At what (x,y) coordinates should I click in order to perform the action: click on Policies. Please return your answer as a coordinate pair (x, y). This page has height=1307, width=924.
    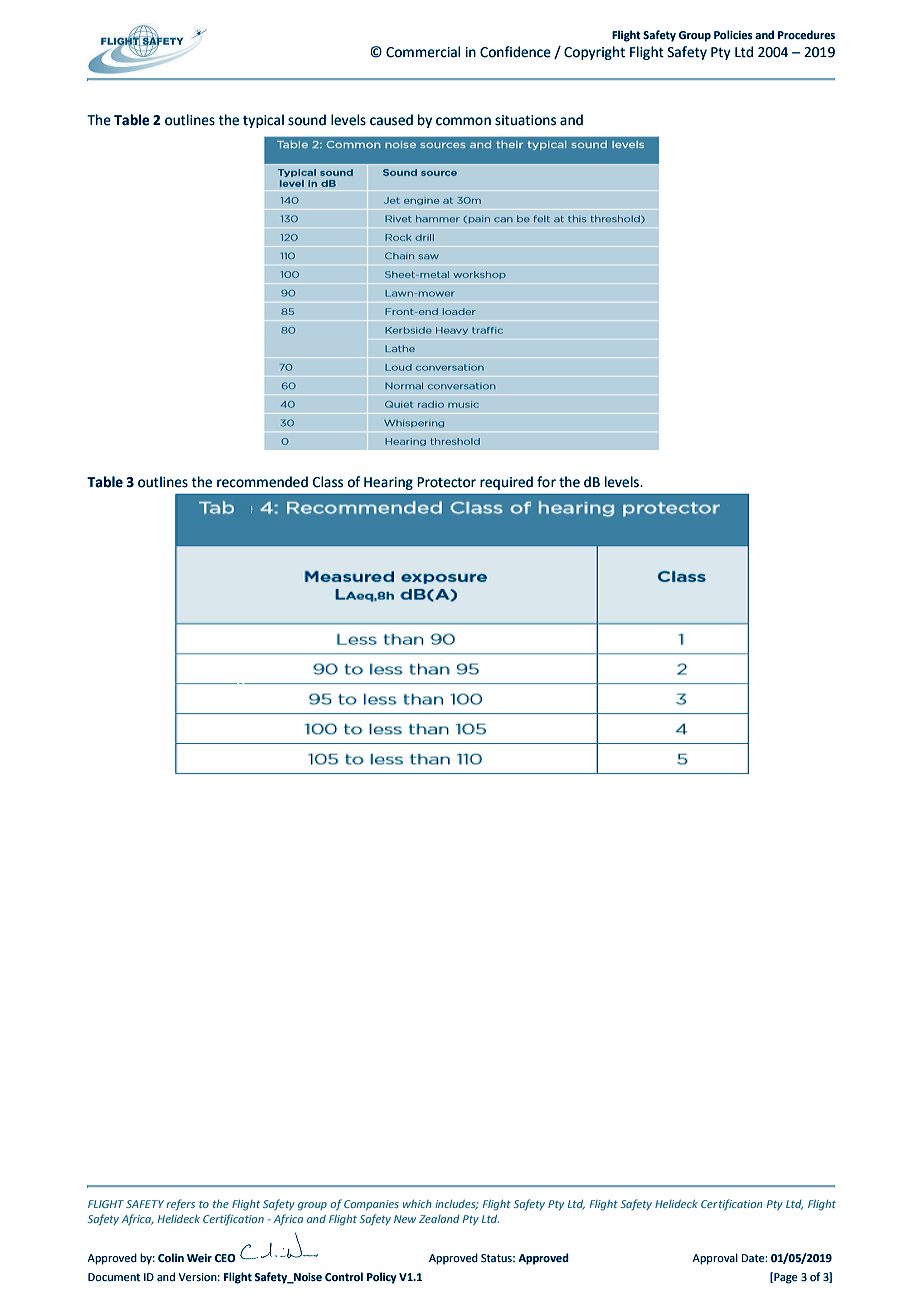
    Looking at the image, I should click on (733, 35).
